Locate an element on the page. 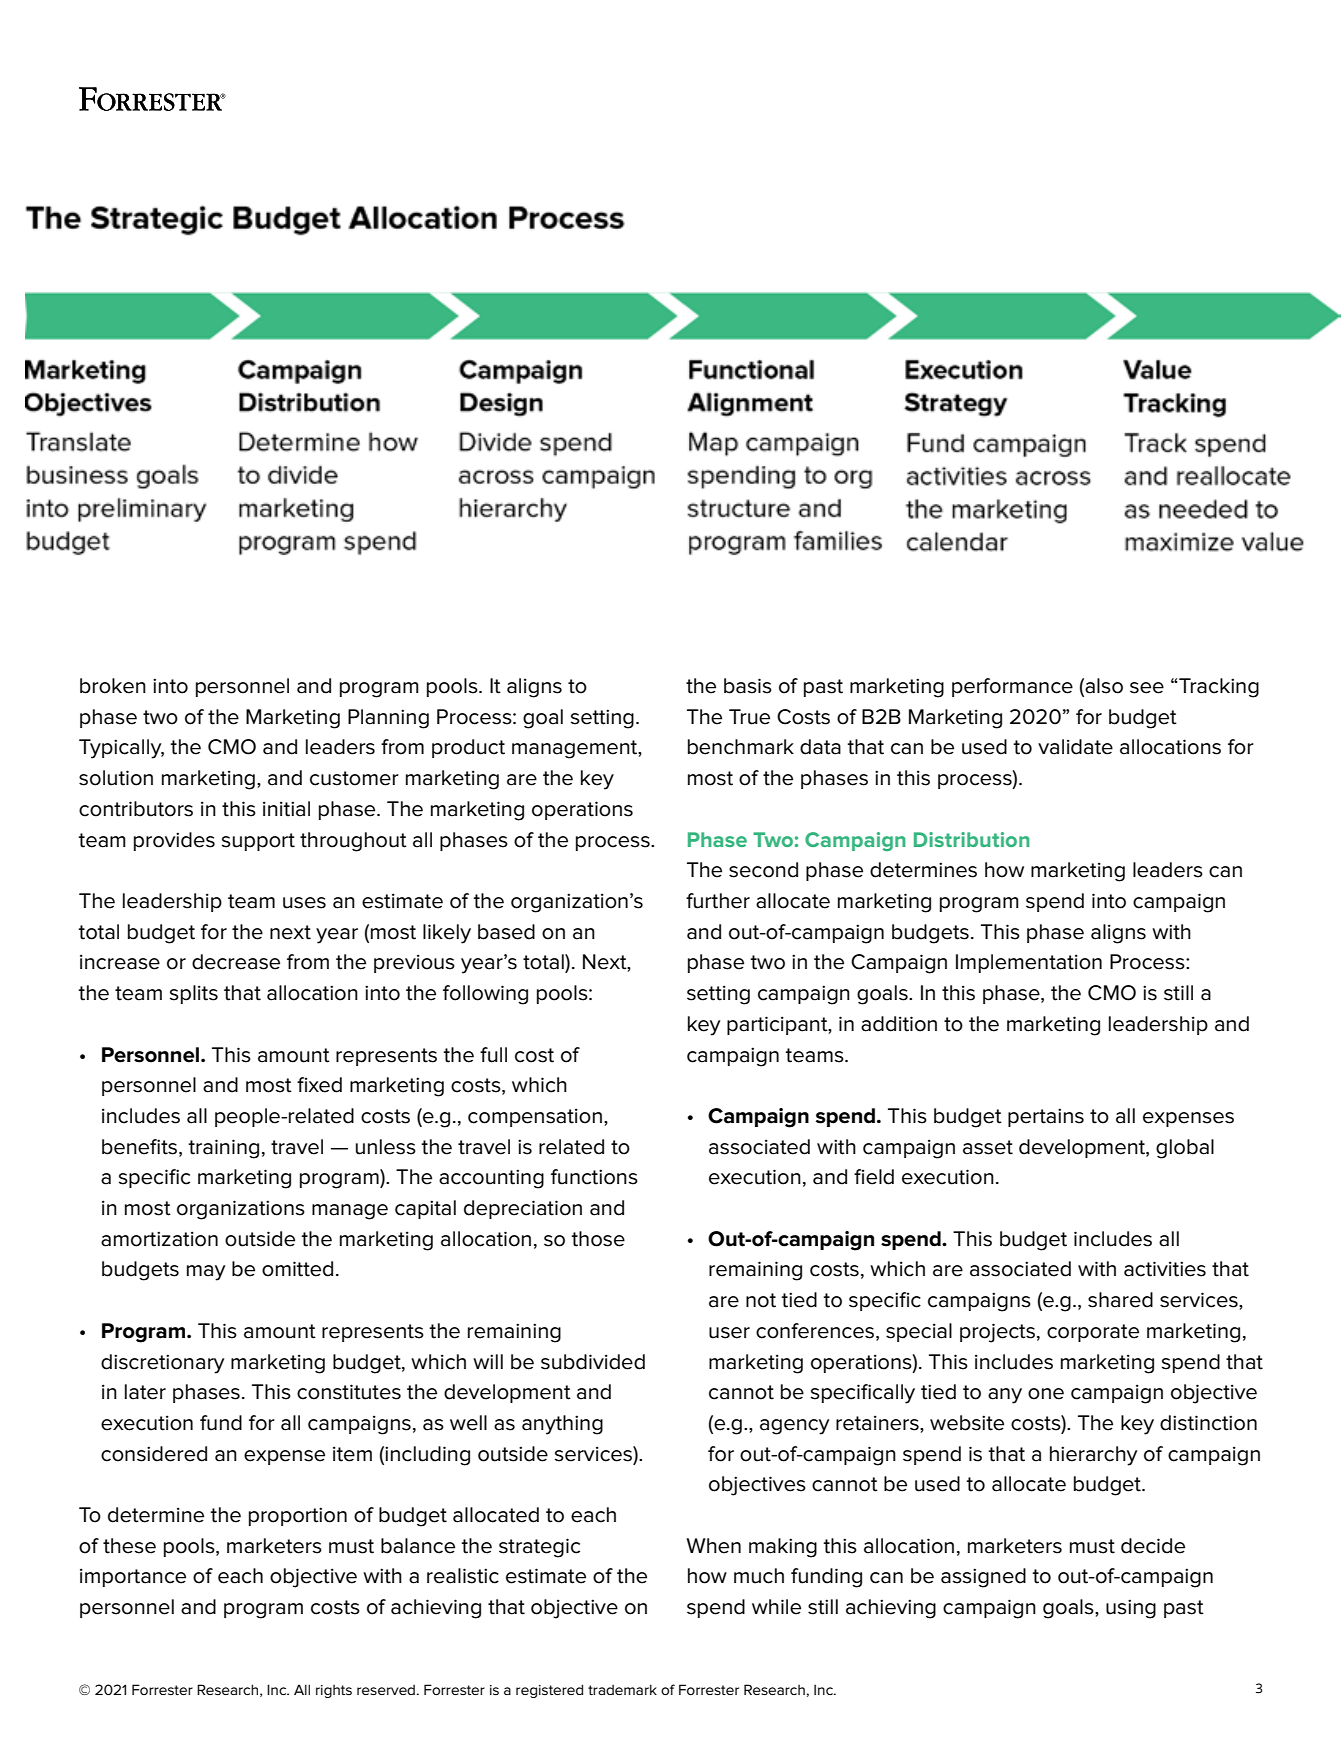 This image has height=1737, width=1342. rights is located at coordinates (334, 1691).
